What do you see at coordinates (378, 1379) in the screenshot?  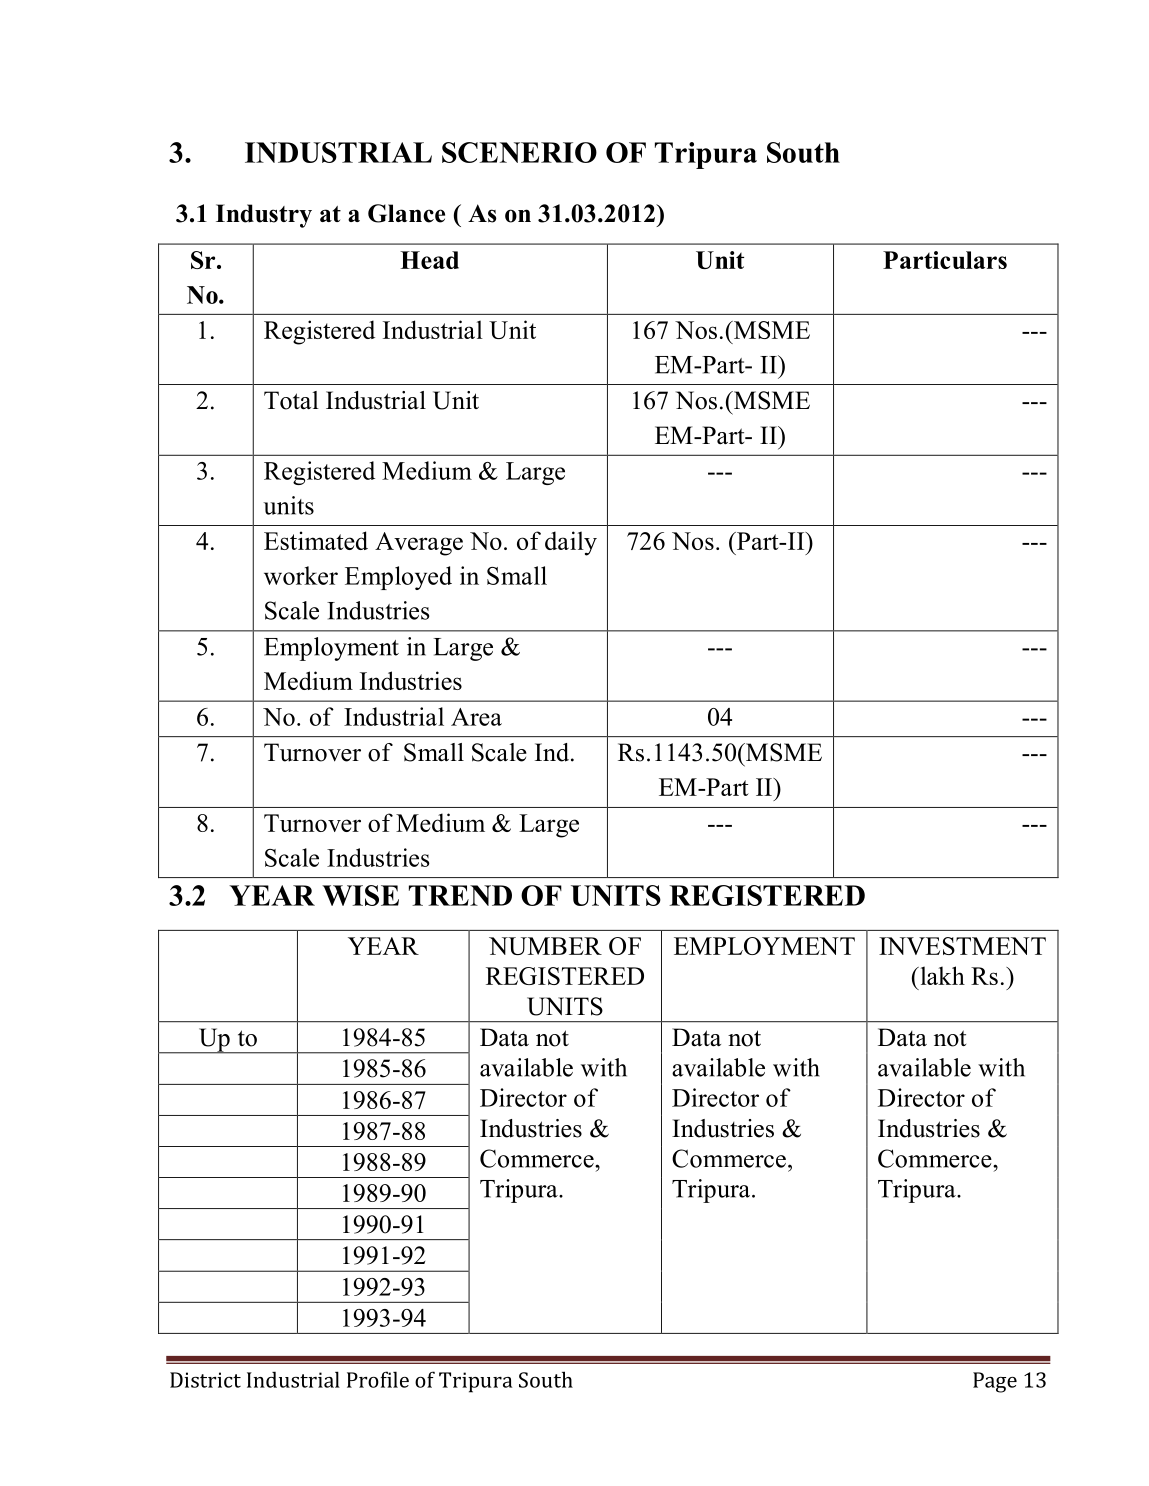 I see `Profile` at bounding box center [378, 1379].
